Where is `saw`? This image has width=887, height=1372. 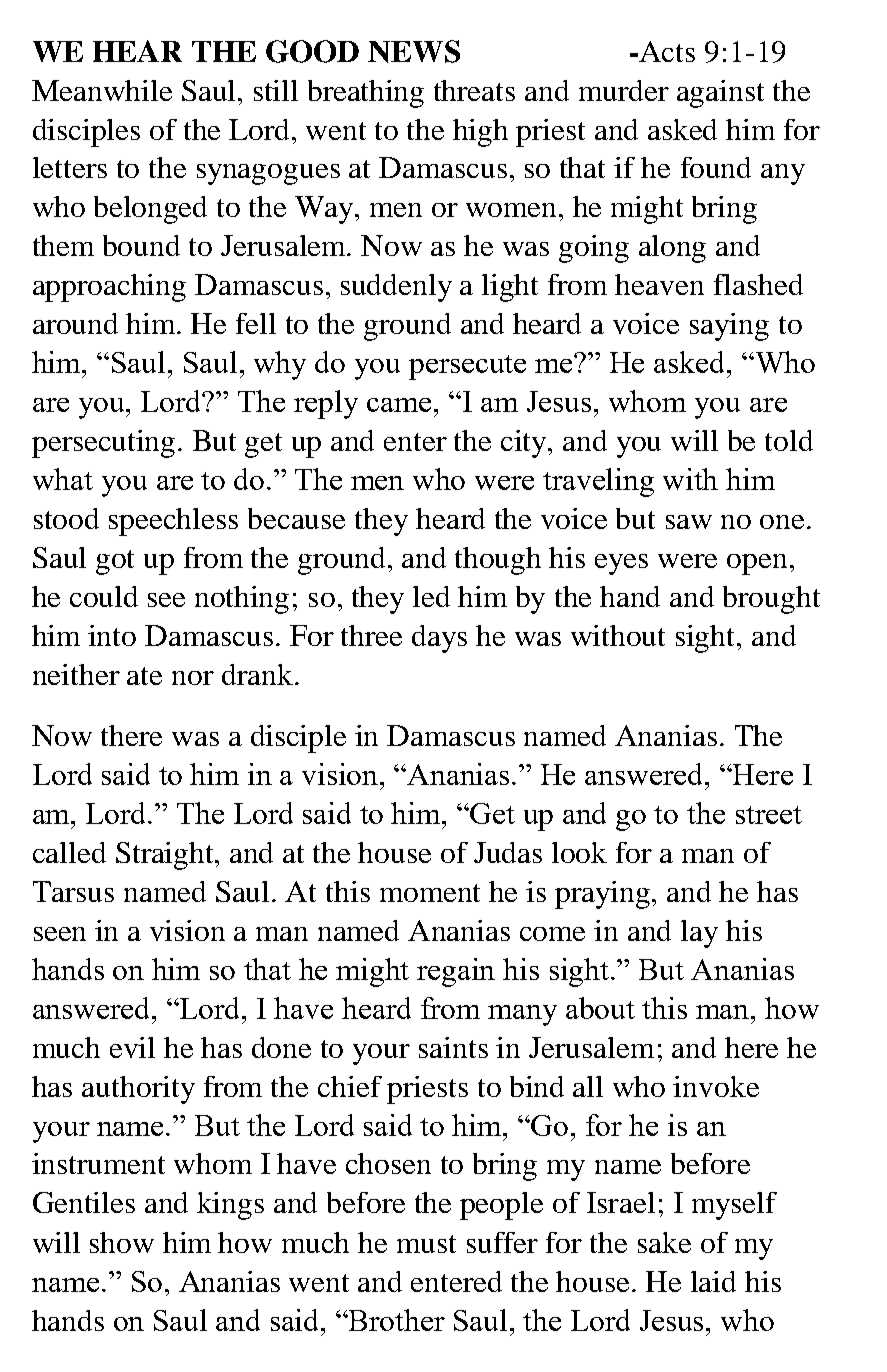 saw is located at coordinates (689, 522).
